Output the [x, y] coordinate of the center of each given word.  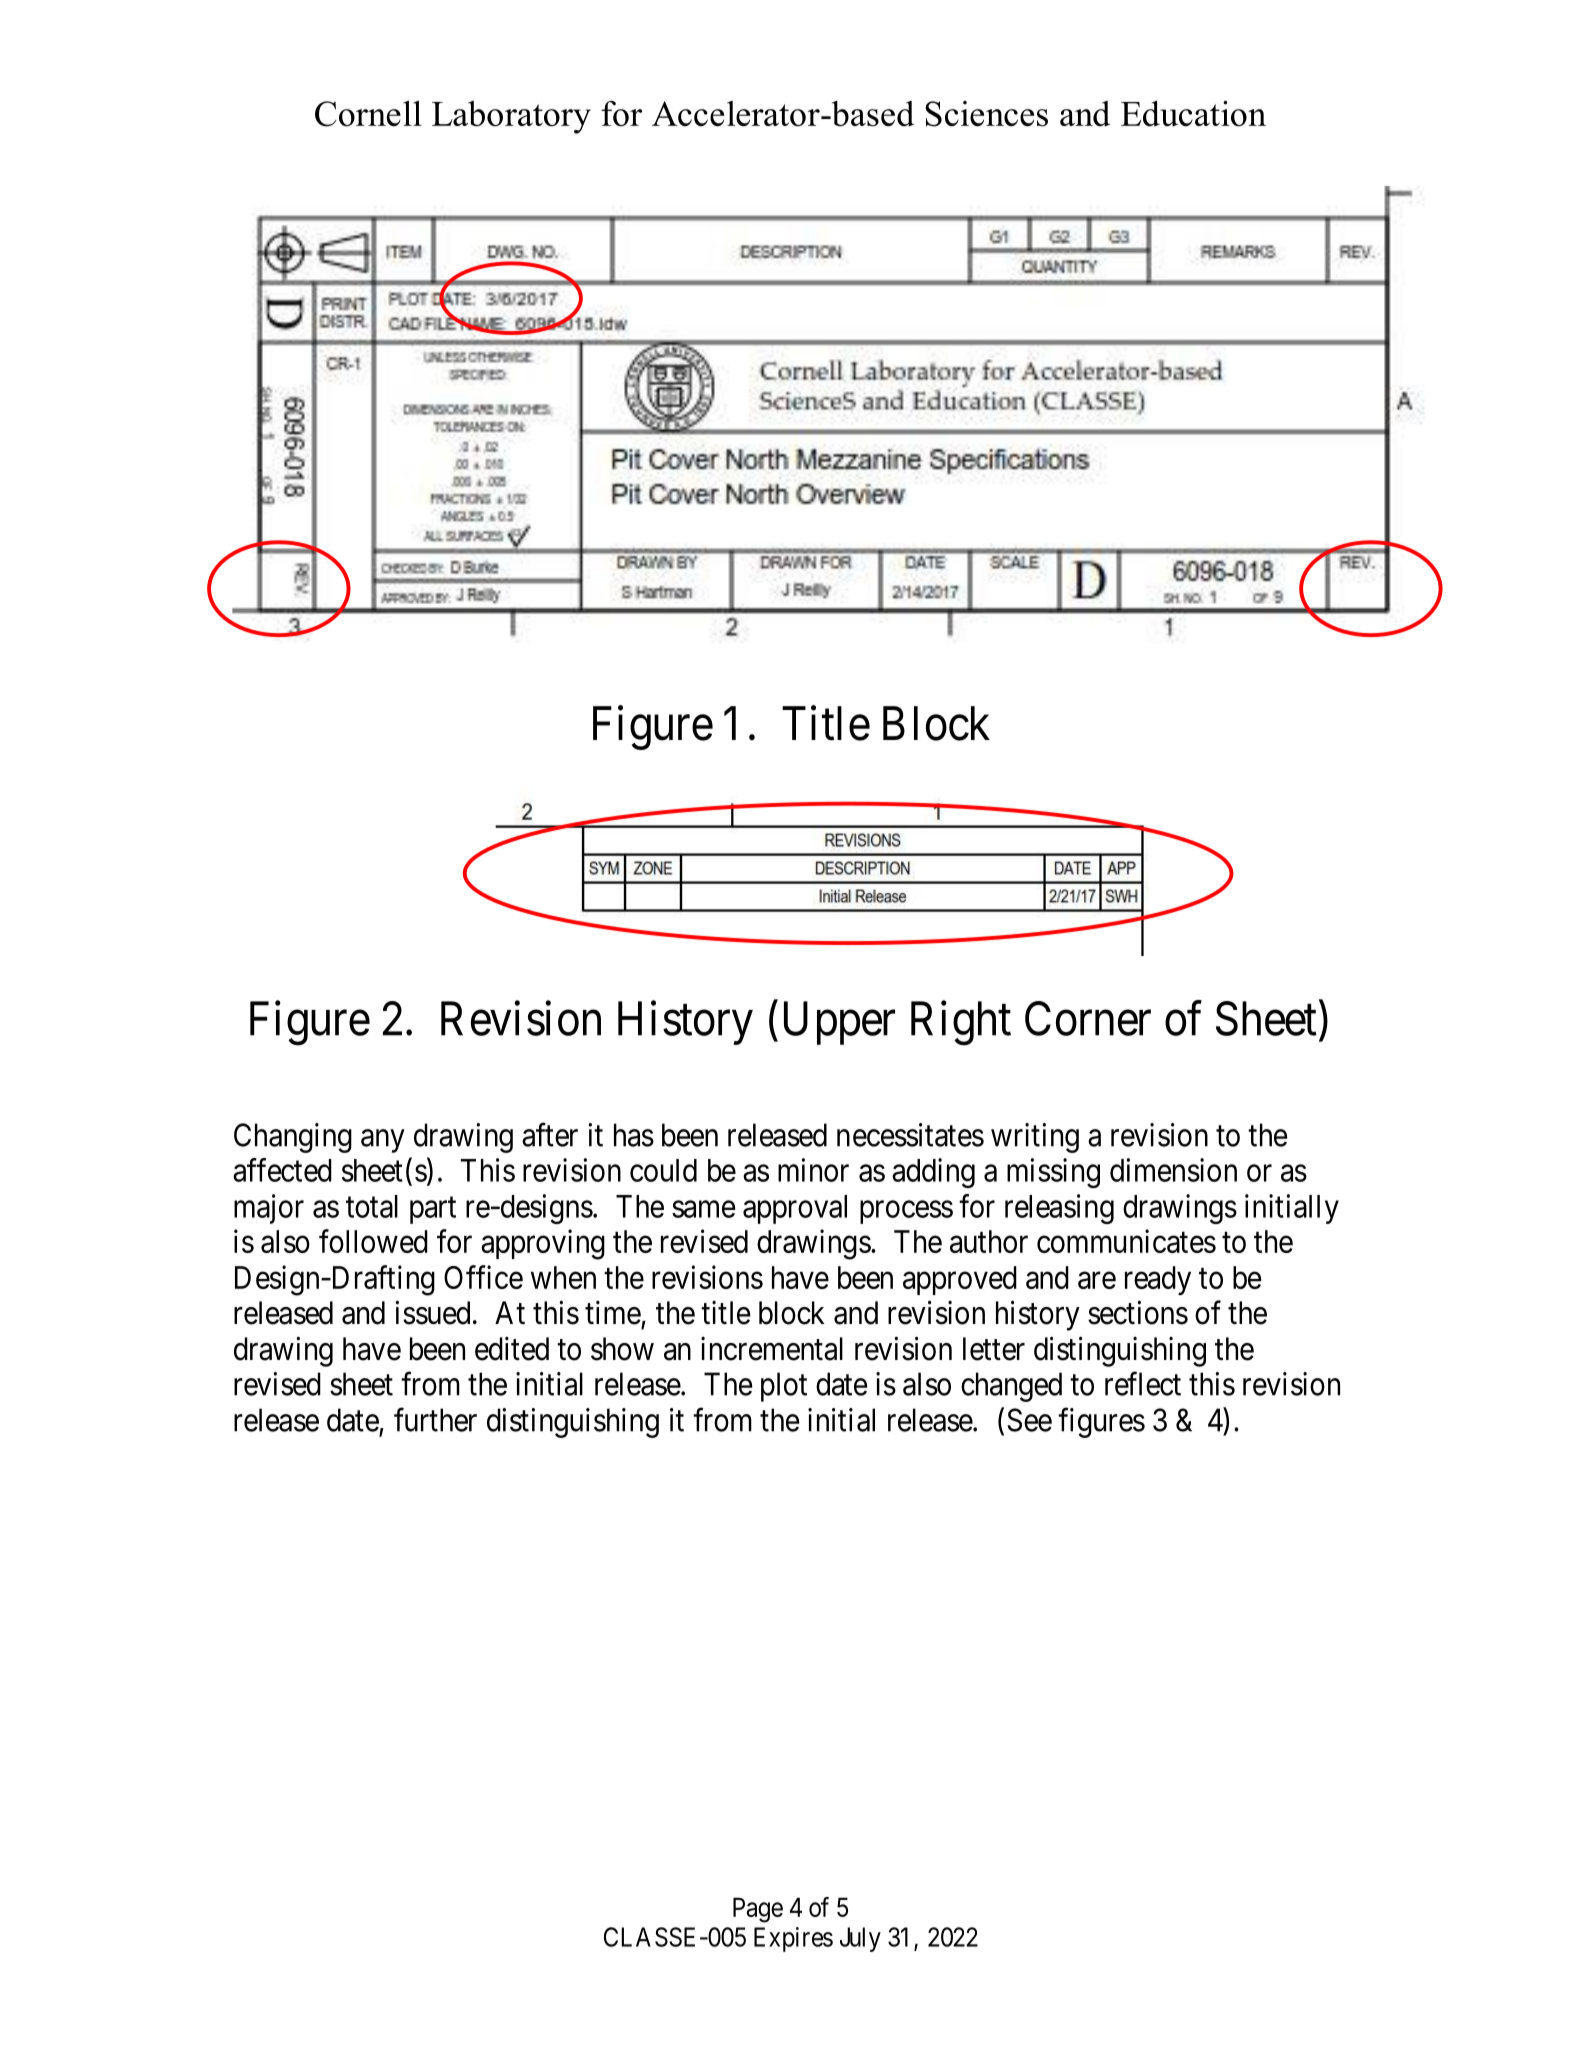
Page [758, 1910]
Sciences [986, 114]
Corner [1088, 1018]
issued [432, 1312]
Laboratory [511, 117]
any [383, 1141]
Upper [839, 1023]
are [1097, 1280]
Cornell [368, 114]
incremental [772, 1349]
